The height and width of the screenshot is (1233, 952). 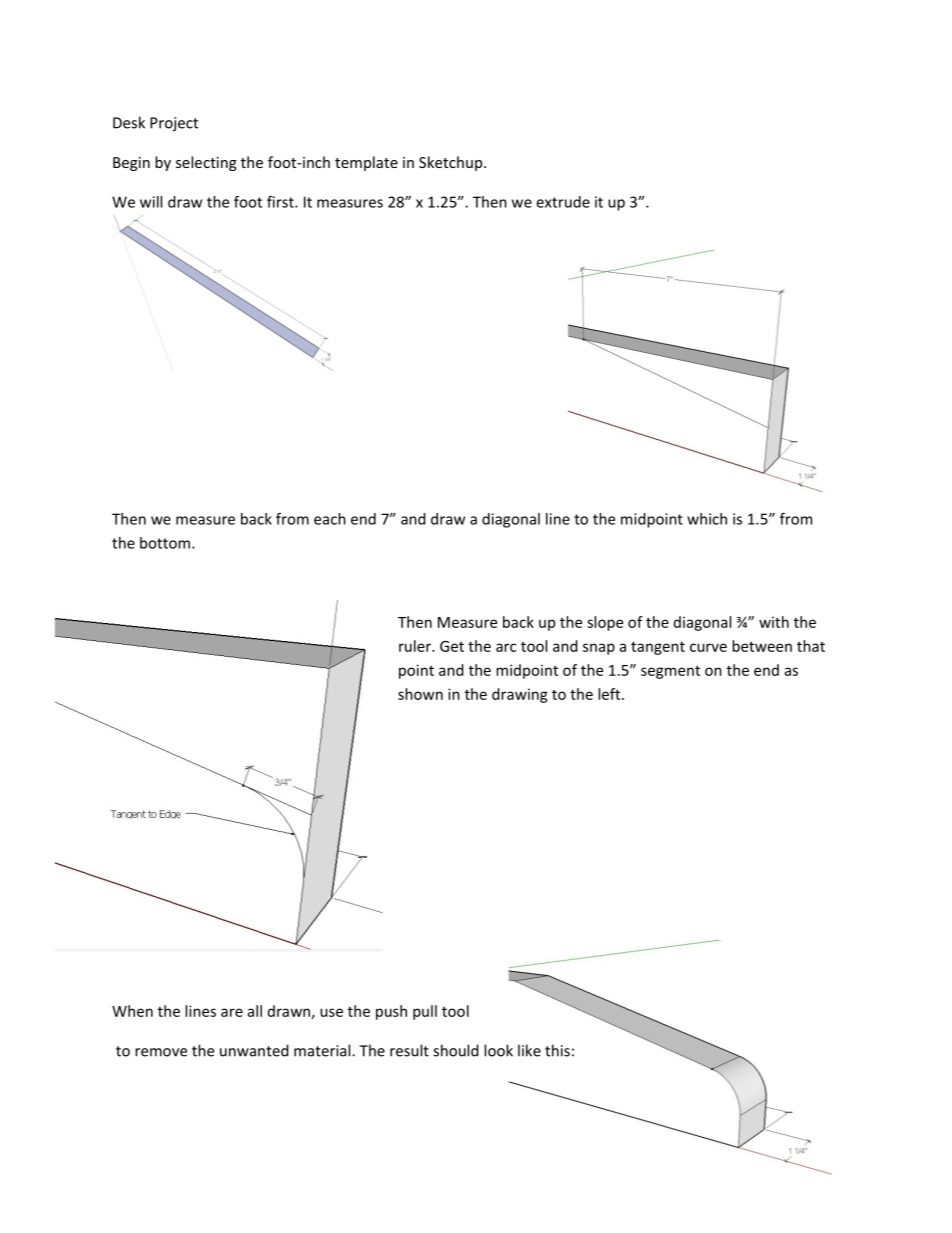 I want to click on selecting, so click(x=206, y=163).
